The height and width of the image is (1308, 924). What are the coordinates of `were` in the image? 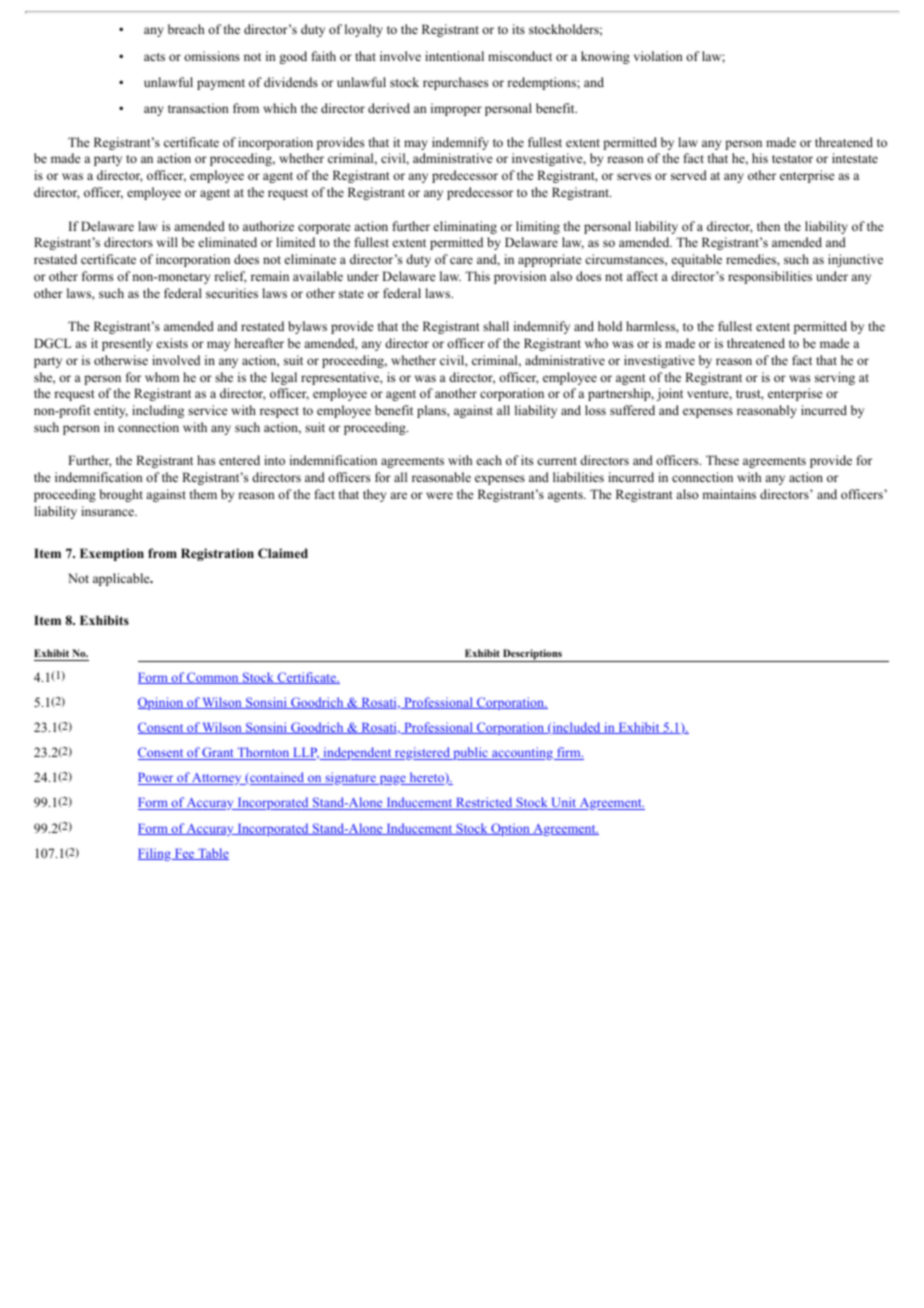 It's located at (439, 495).
